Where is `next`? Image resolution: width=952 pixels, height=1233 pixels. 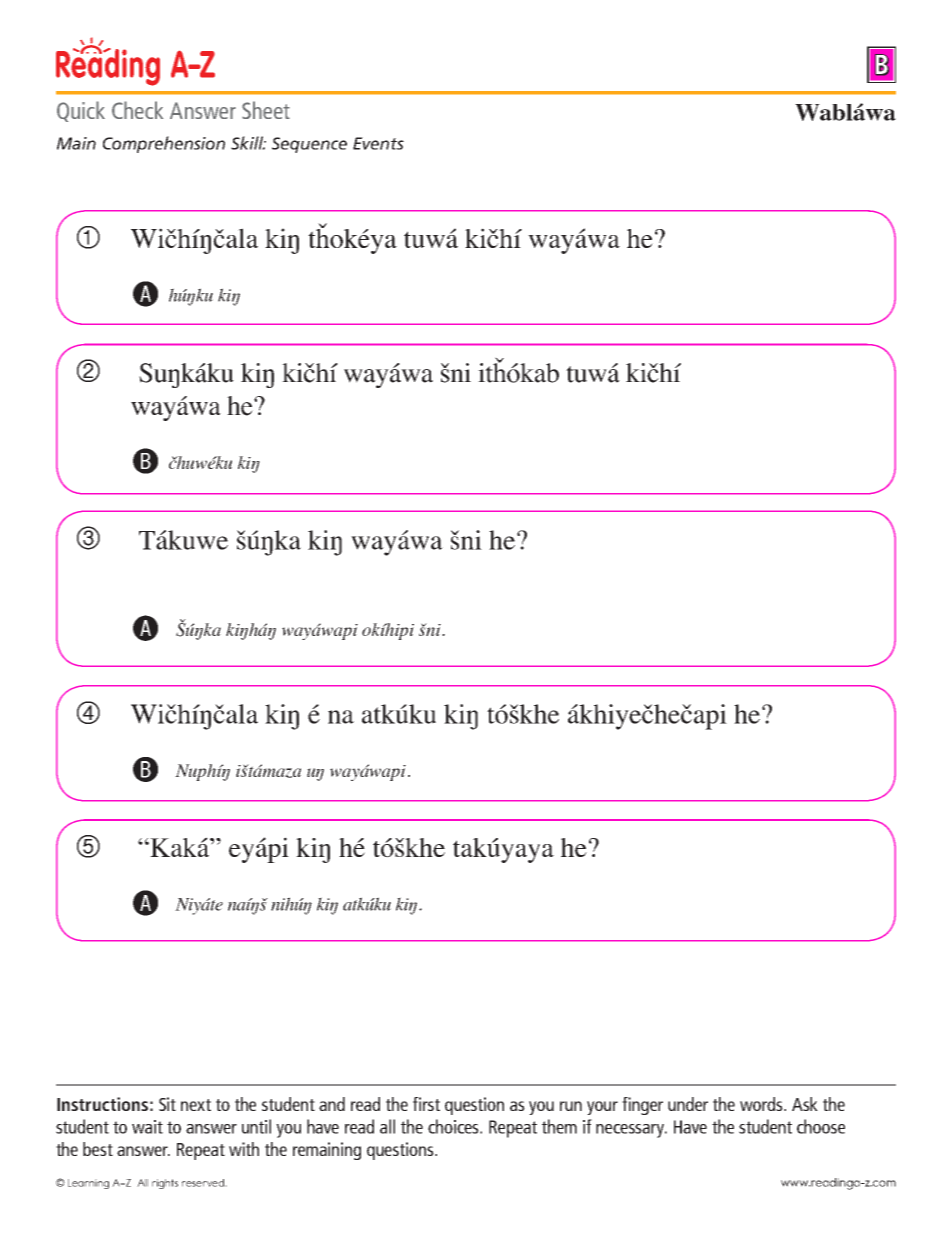
next is located at coordinates (196, 1105).
